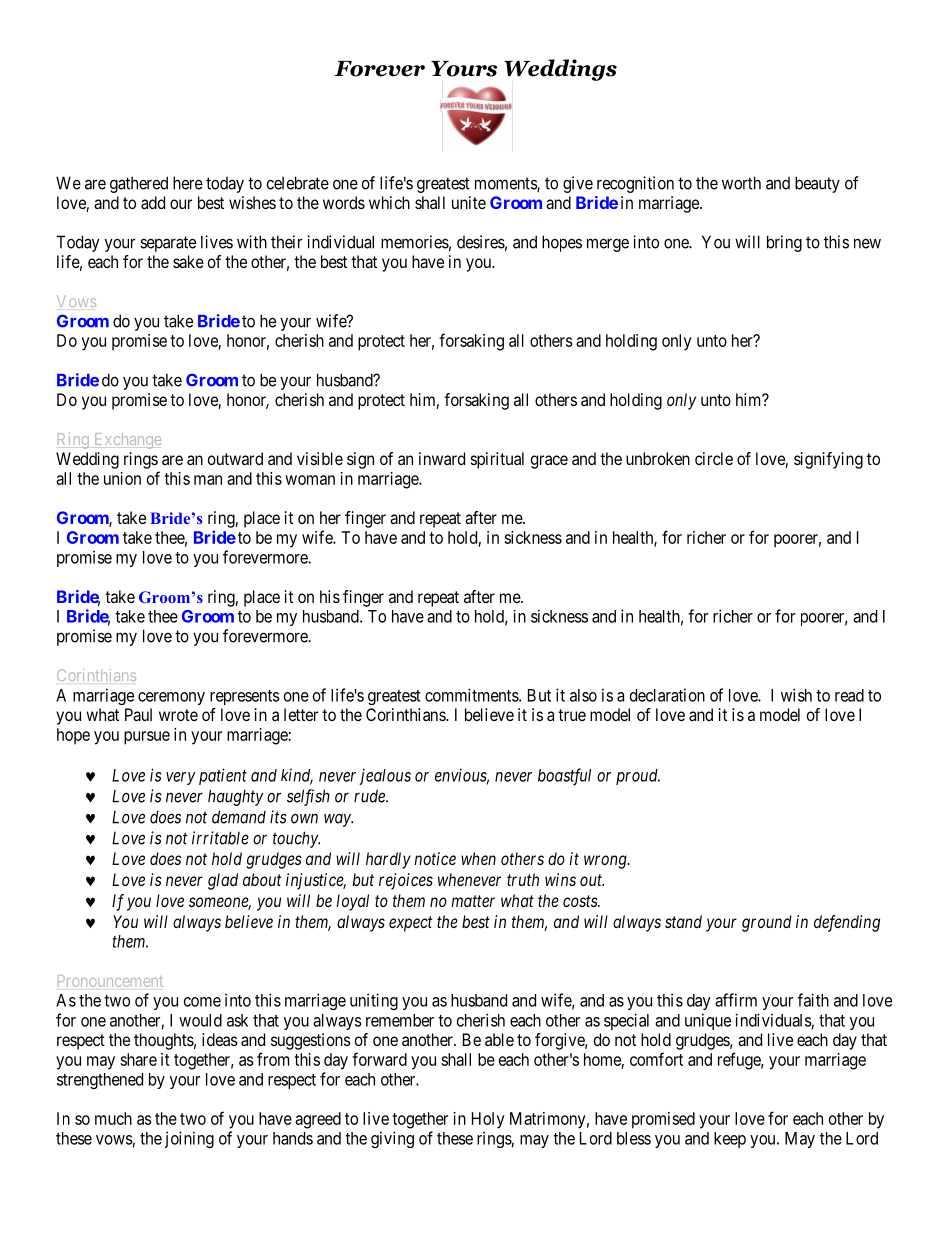 The image size is (952, 1233). Describe the element at coordinates (435, 858) in the screenshot. I see `notice` at that location.
